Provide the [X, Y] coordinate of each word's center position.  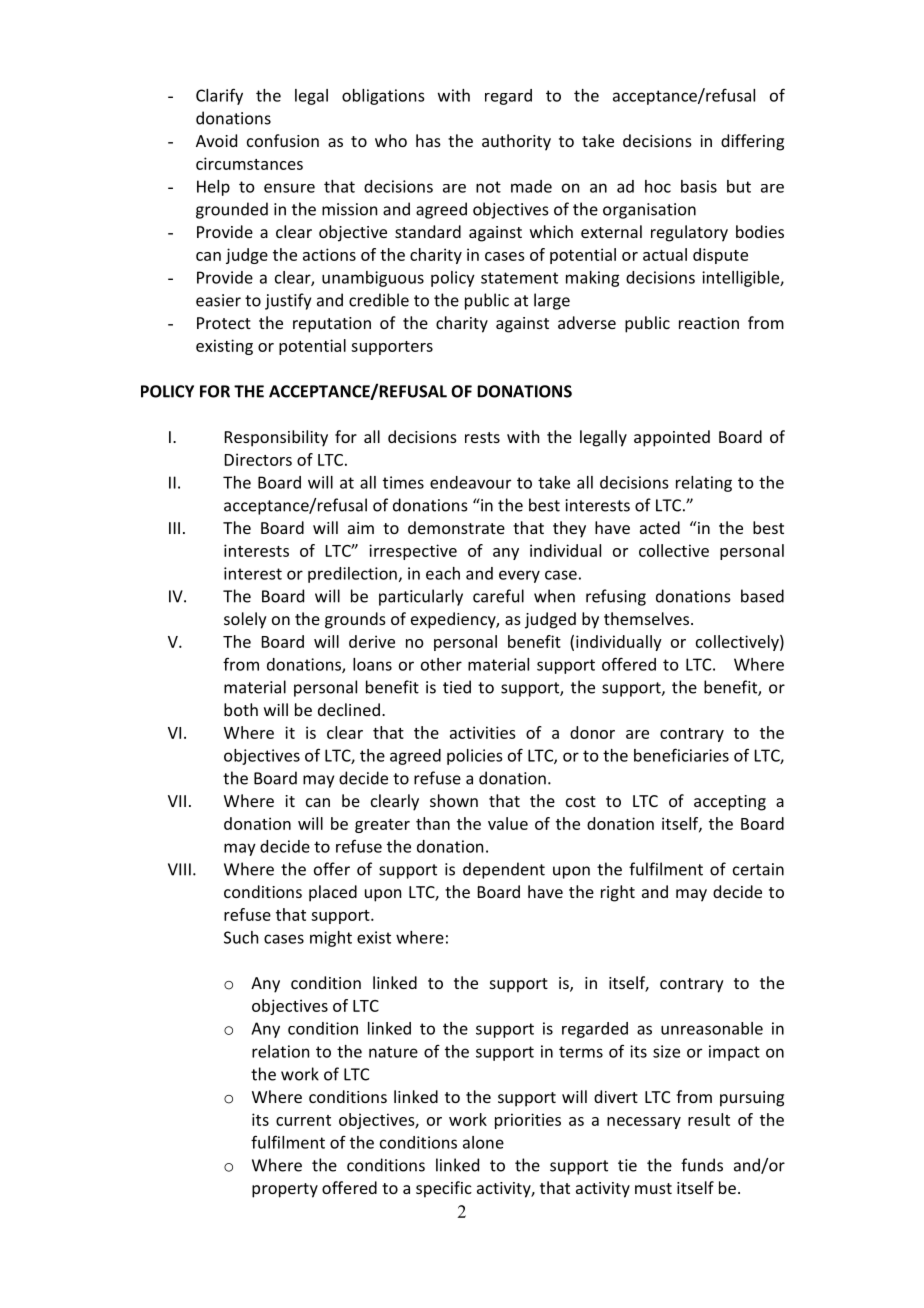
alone [483, 1142]
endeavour [470, 482]
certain [758, 869]
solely [245, 620]
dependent [504, 870]
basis [699, 186]
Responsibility [276, 438]
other [441, 664]
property [285, 1190]
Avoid [216, 140]
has [428, 140]
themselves [646, 618]
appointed [672, 438]
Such [241, 937]
